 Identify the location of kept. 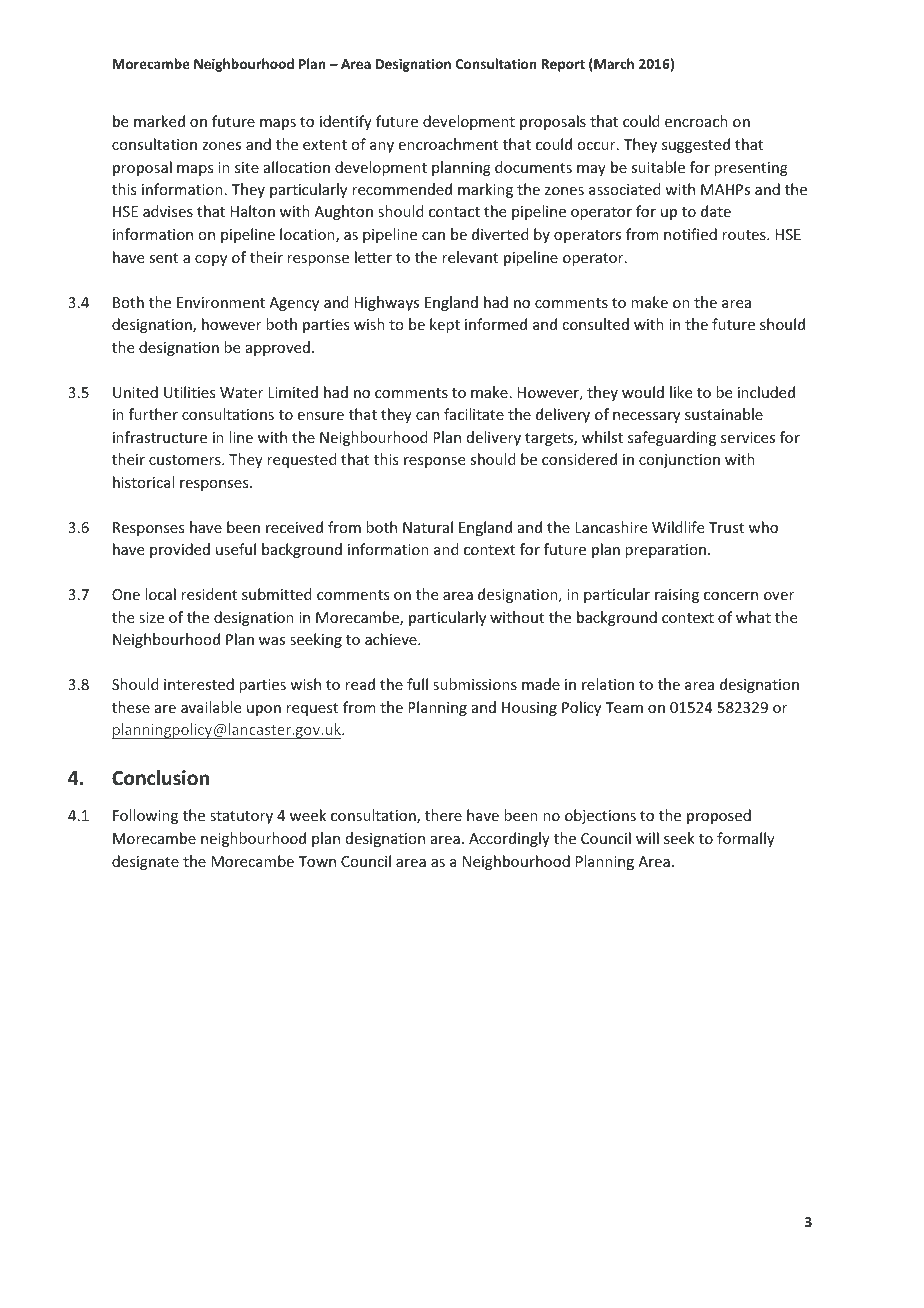
(445, 325).
